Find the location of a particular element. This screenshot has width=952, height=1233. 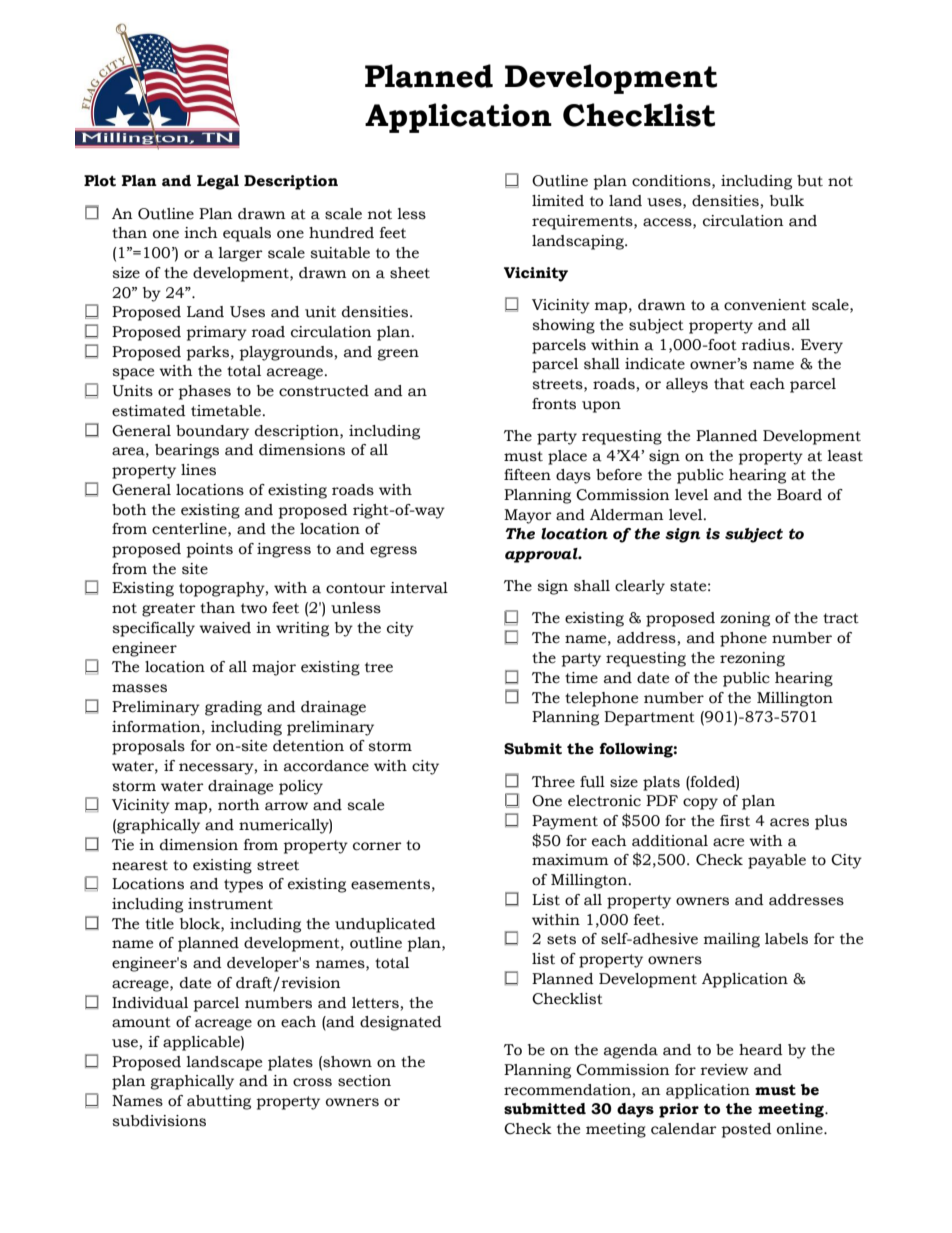

limited is located at coordinates (558, 201).
